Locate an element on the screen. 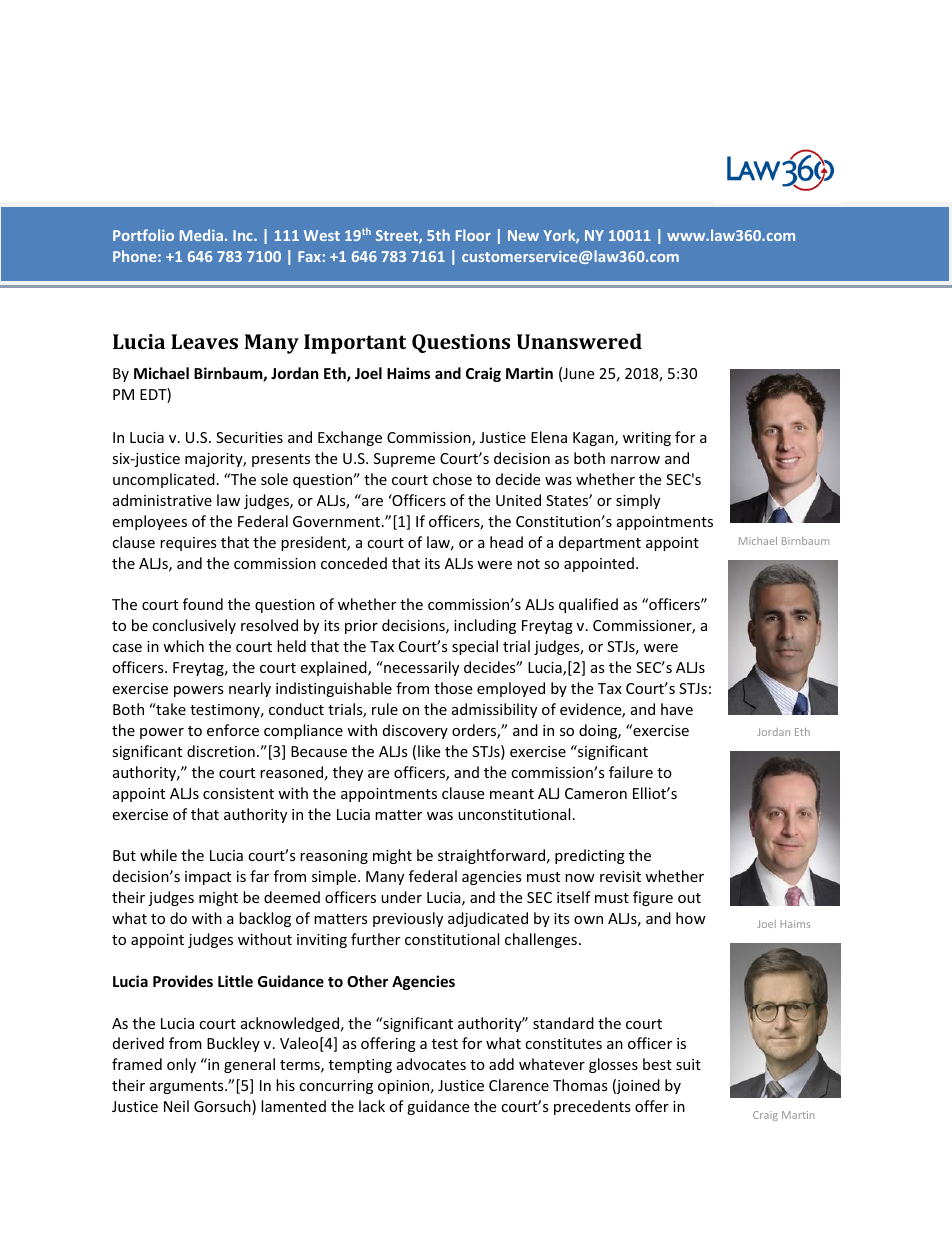 The height and width of the screenshot is (1233, 952). only is located at coordinates (181, 1065).
